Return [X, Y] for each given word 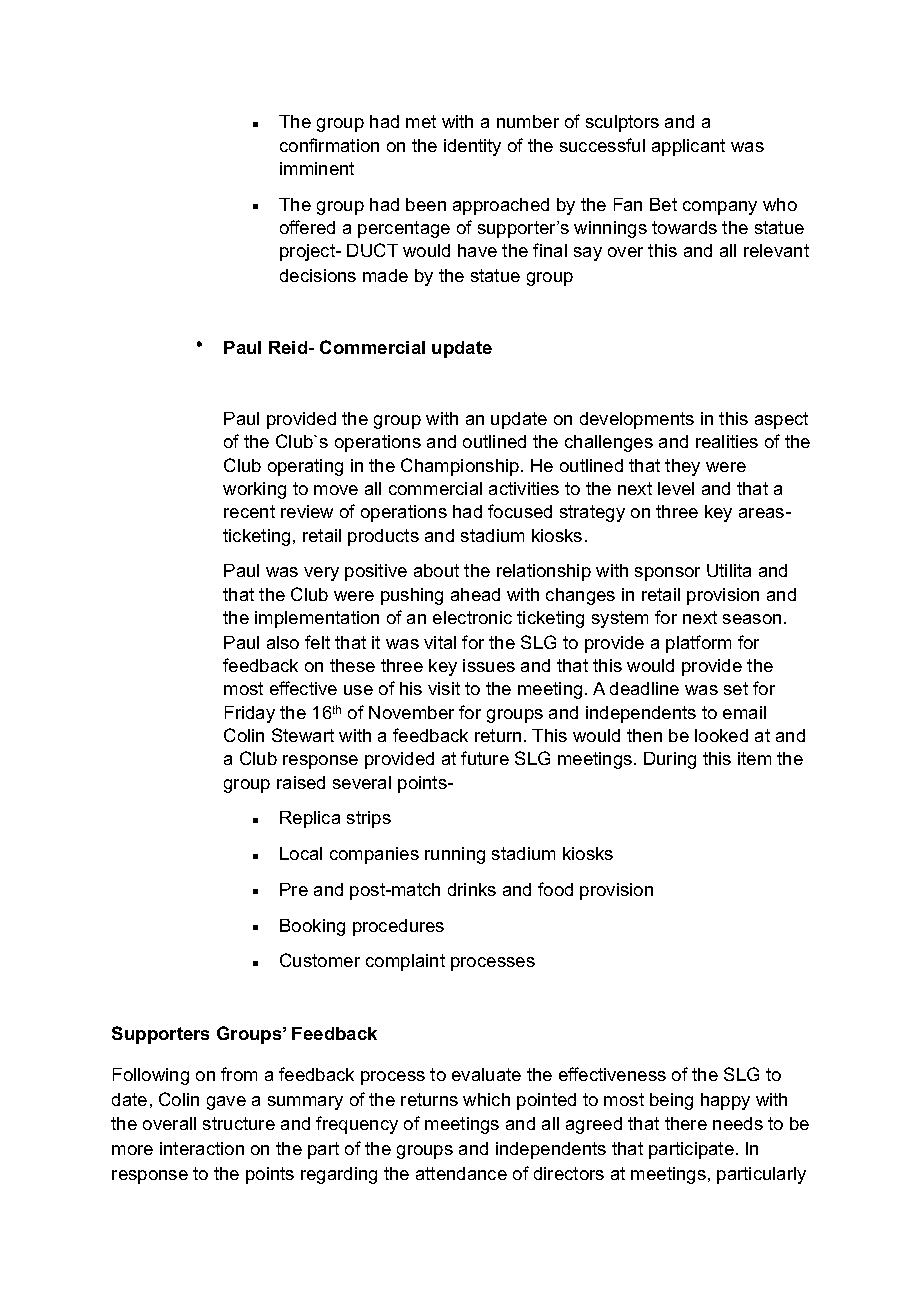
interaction [202, 1148]
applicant [688, 147]
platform [698, 644]
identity [472, 147]
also [283, 642]
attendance [461, 1173]
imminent [317, 168]
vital [440, 642]
